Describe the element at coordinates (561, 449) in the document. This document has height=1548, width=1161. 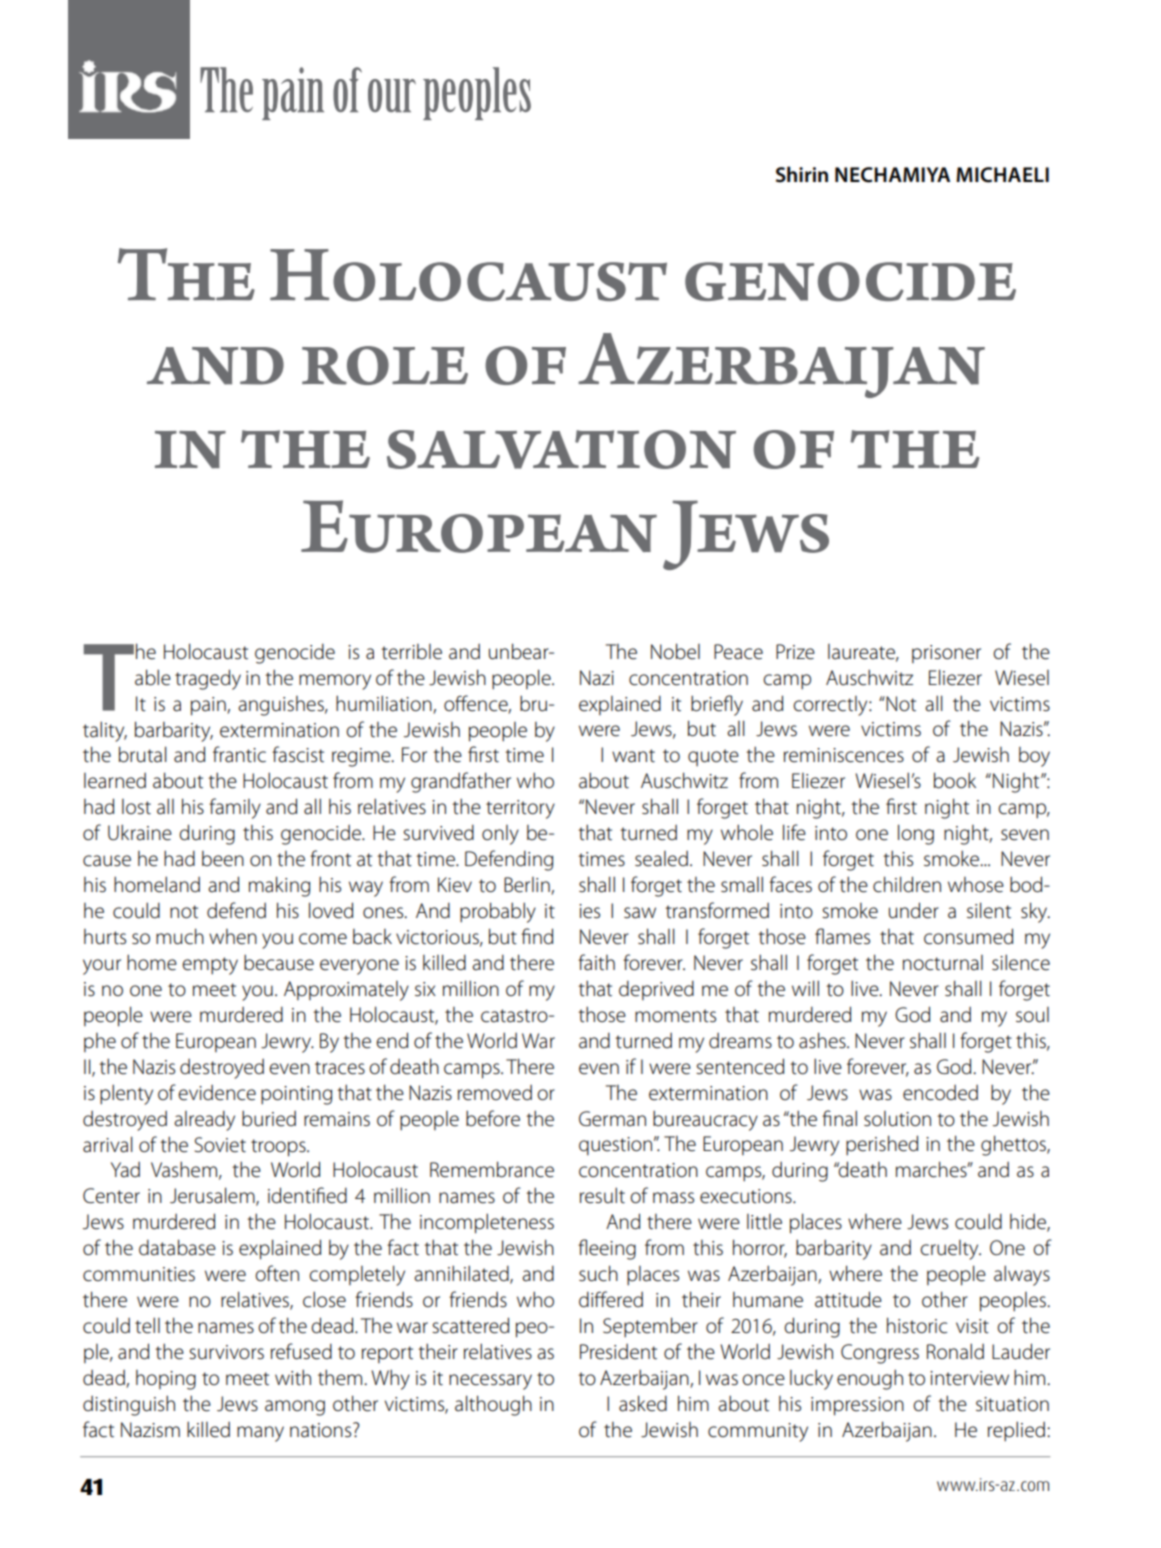
I see `salvation` at that location.
